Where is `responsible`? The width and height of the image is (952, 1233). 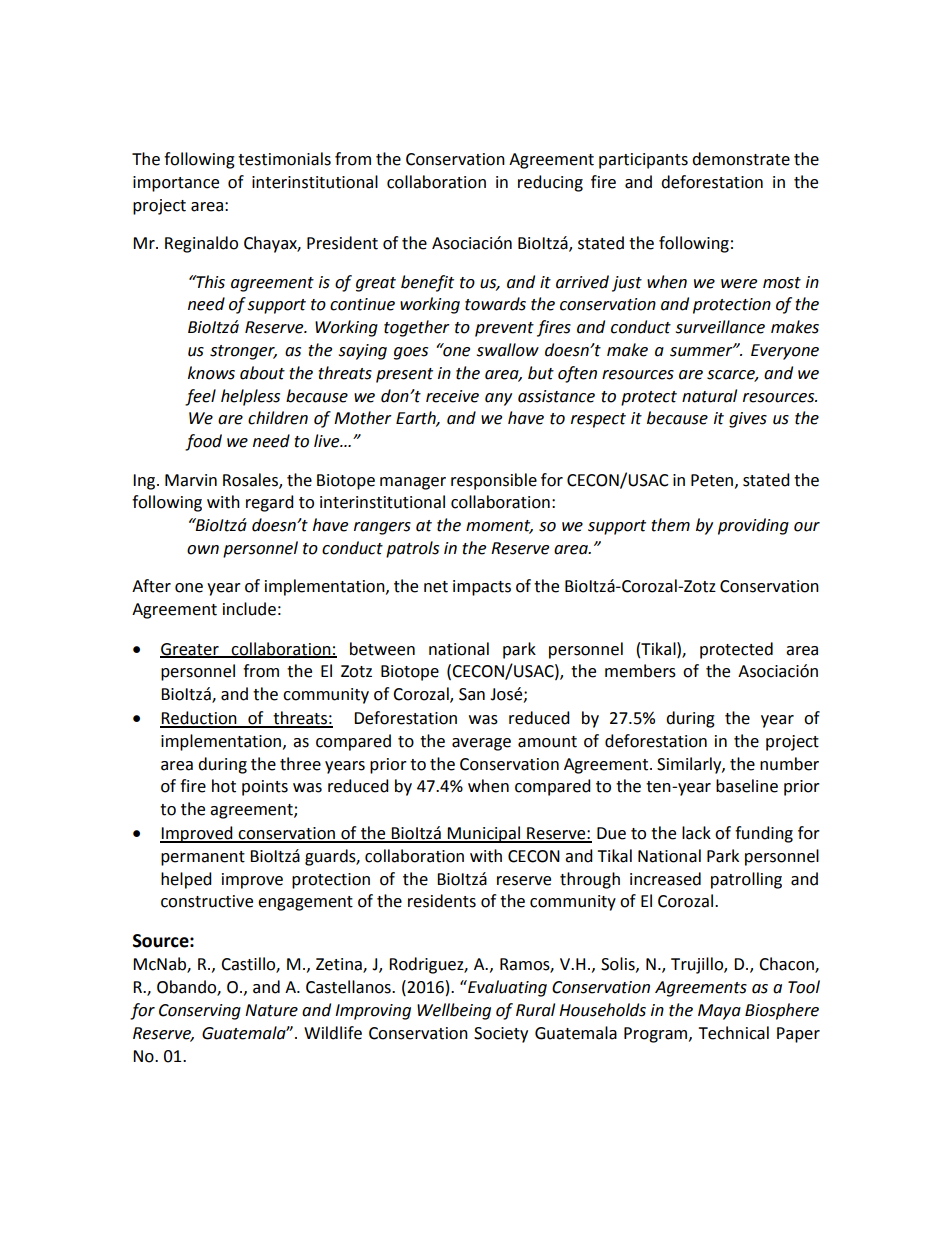
responsible is located at coordinates (494, 481).
